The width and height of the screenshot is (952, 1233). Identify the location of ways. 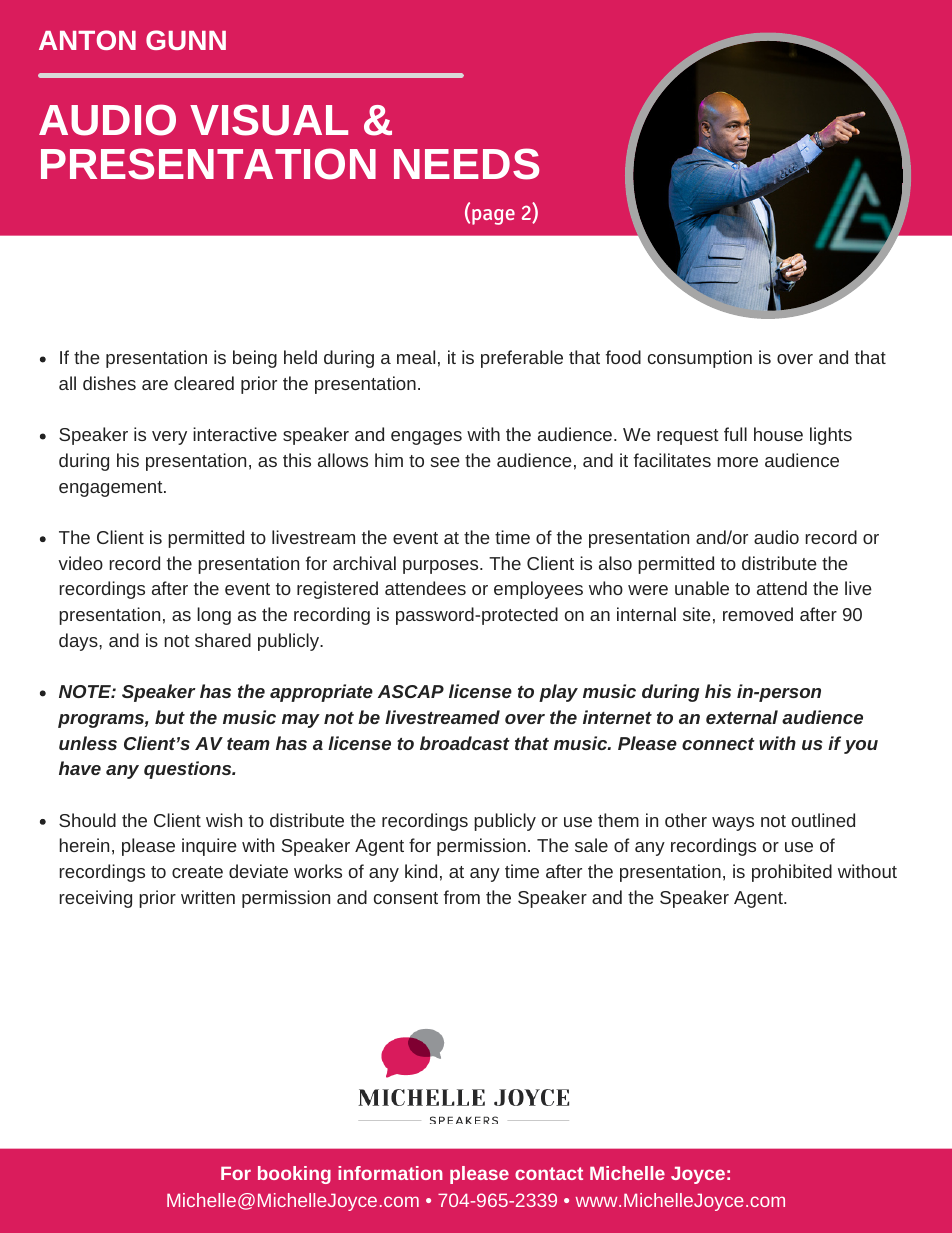
(733, 824).
